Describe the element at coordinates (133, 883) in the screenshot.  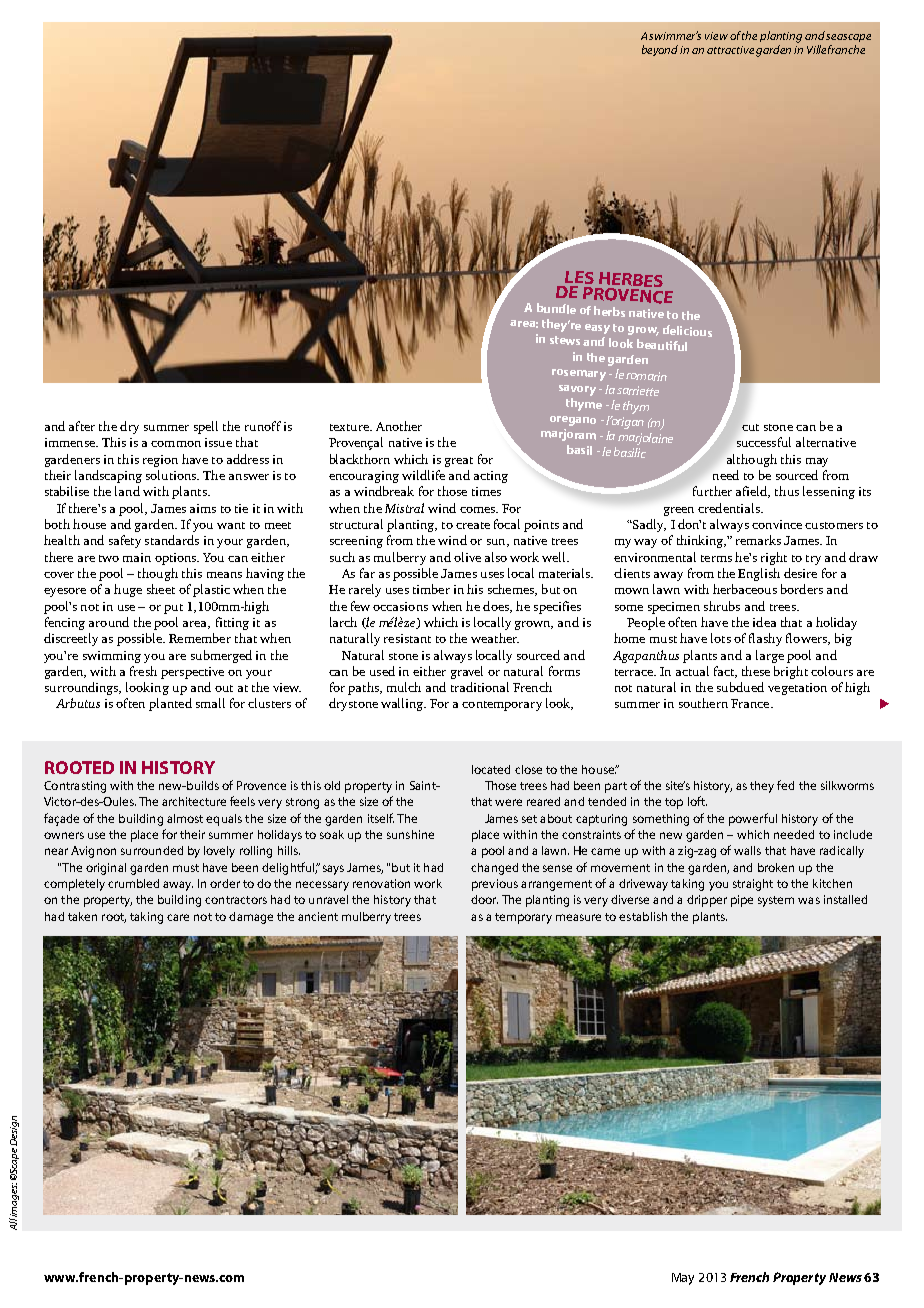
I see `crumbled` at that location.
